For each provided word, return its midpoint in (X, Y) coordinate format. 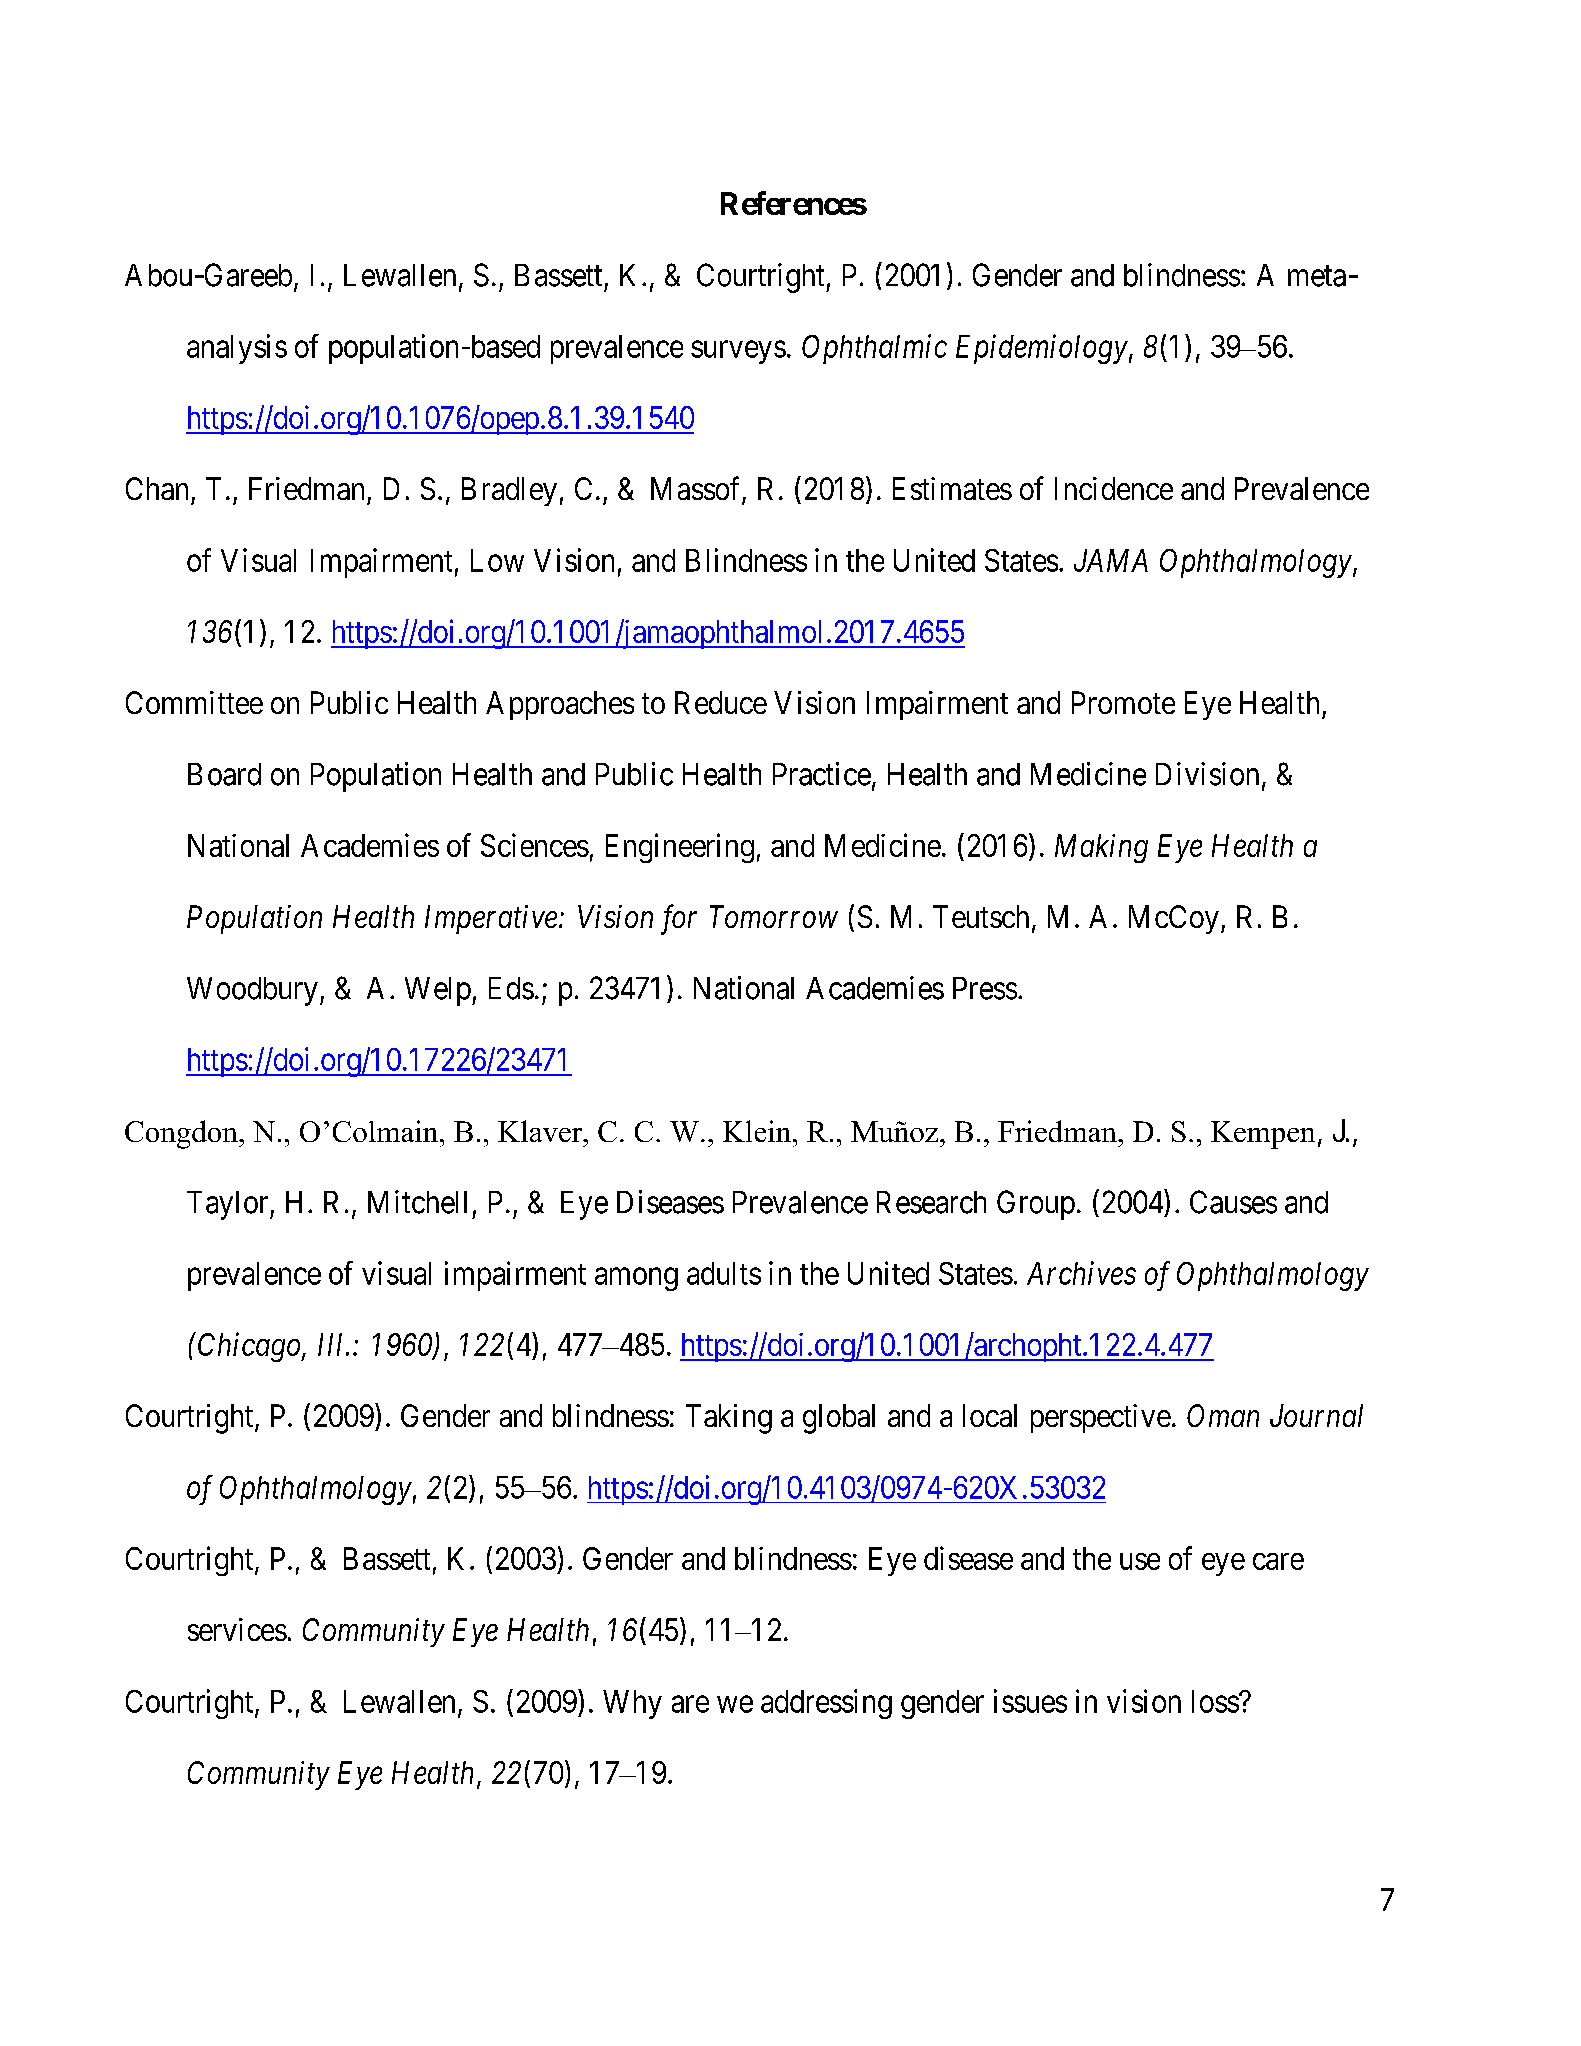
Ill (332, 1344)
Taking (729, 1419)
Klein (758, 1131)
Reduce (721, 702)
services (237, 1629)
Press (985, 988)
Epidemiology (1042, 349)
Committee (194, 702)
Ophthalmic (874, 349)
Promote (1123, 702)
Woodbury (252, 991)
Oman (1223, 1415)
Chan (157, 488)
